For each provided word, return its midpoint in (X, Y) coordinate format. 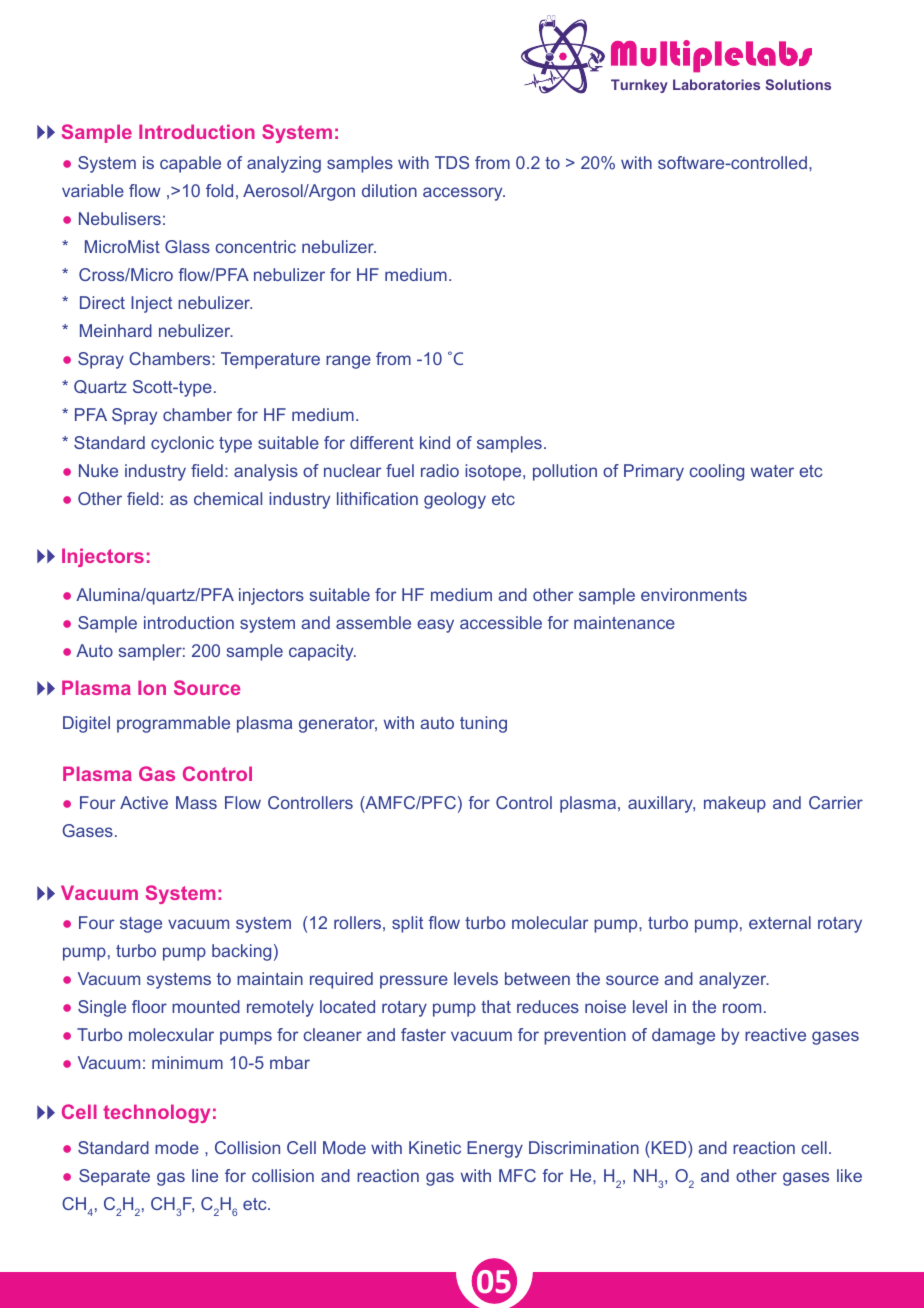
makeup (735, 804)
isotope (494, 472)
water (772, 471)
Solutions (798, 84)
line (205, 1175)
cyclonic (182, 444)
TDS (452, 162)
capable (190, 164)
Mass (196, 802)
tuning (483, 724)
